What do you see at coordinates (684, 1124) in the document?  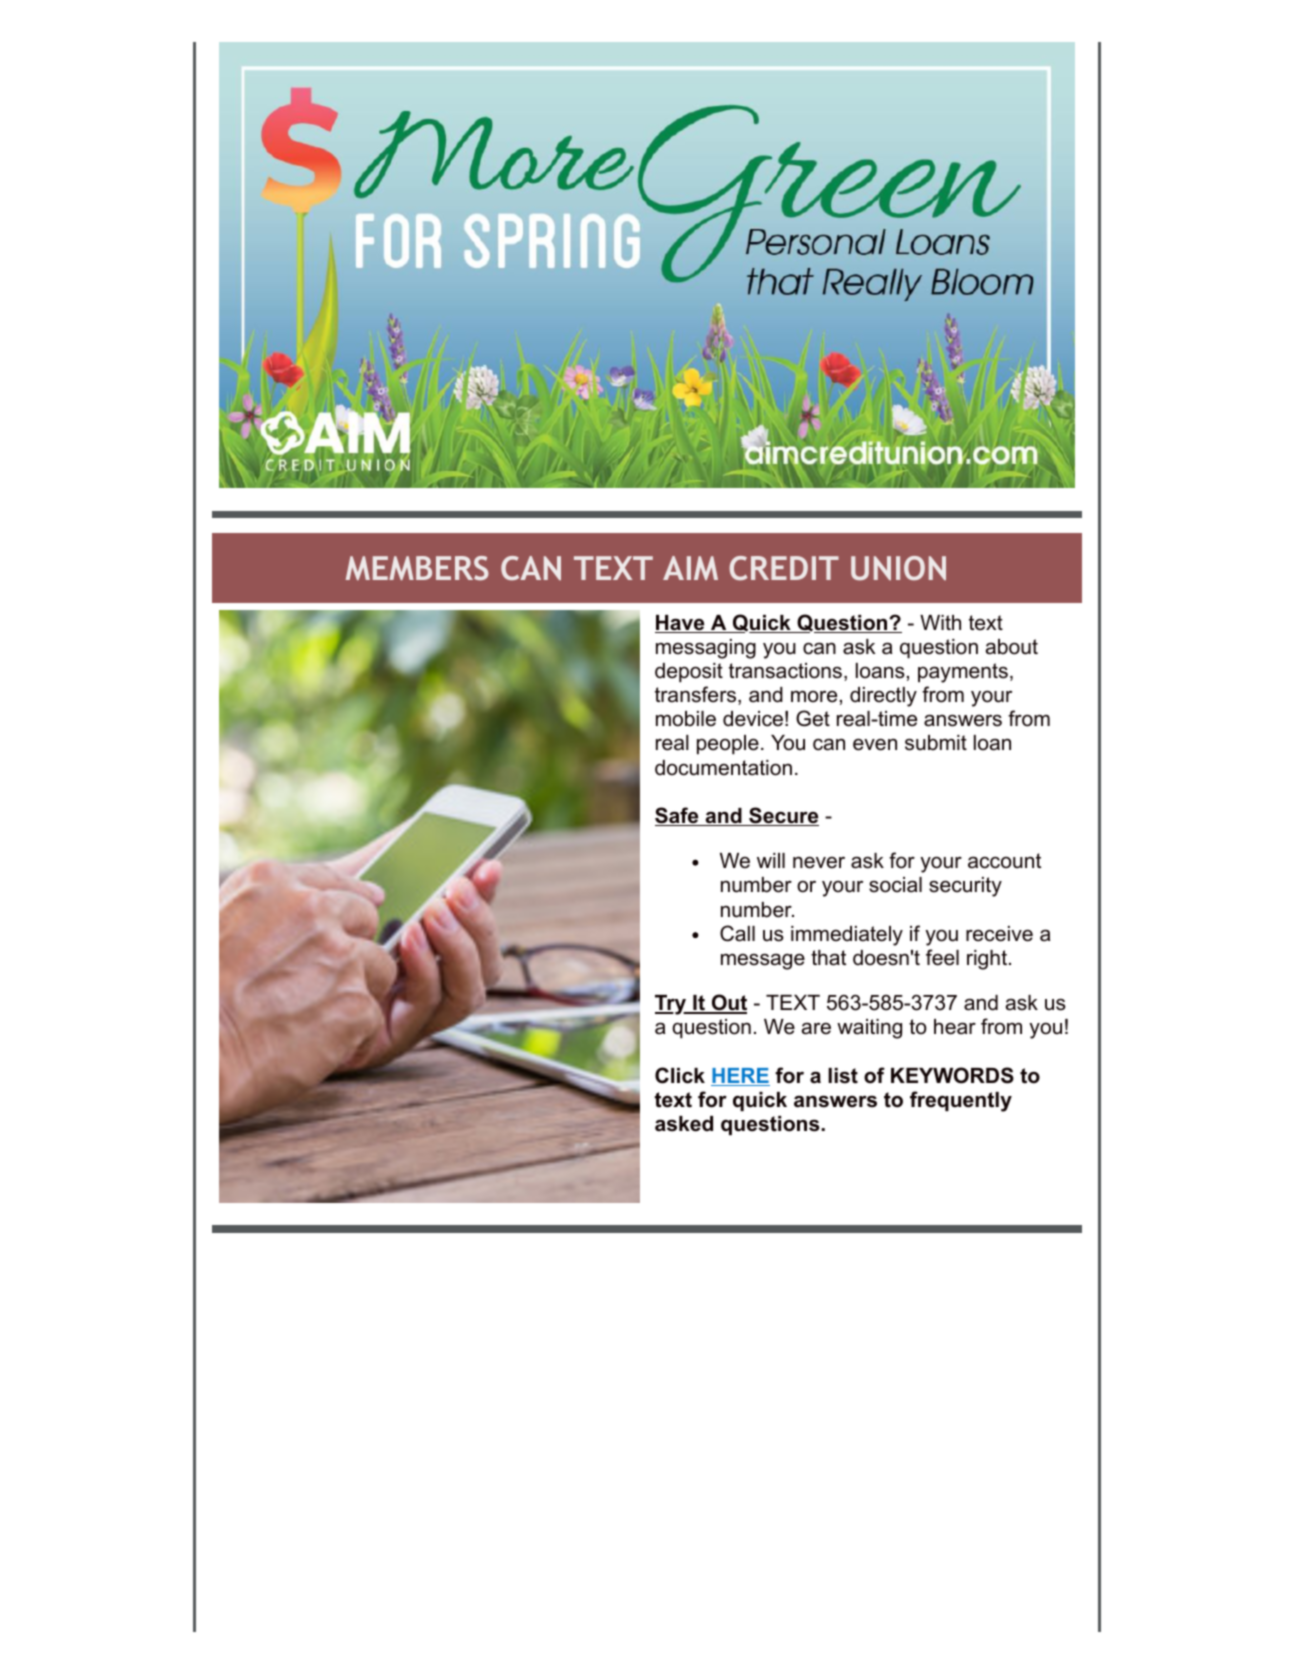 I see `asked` at bounding box center [684, 1124].
